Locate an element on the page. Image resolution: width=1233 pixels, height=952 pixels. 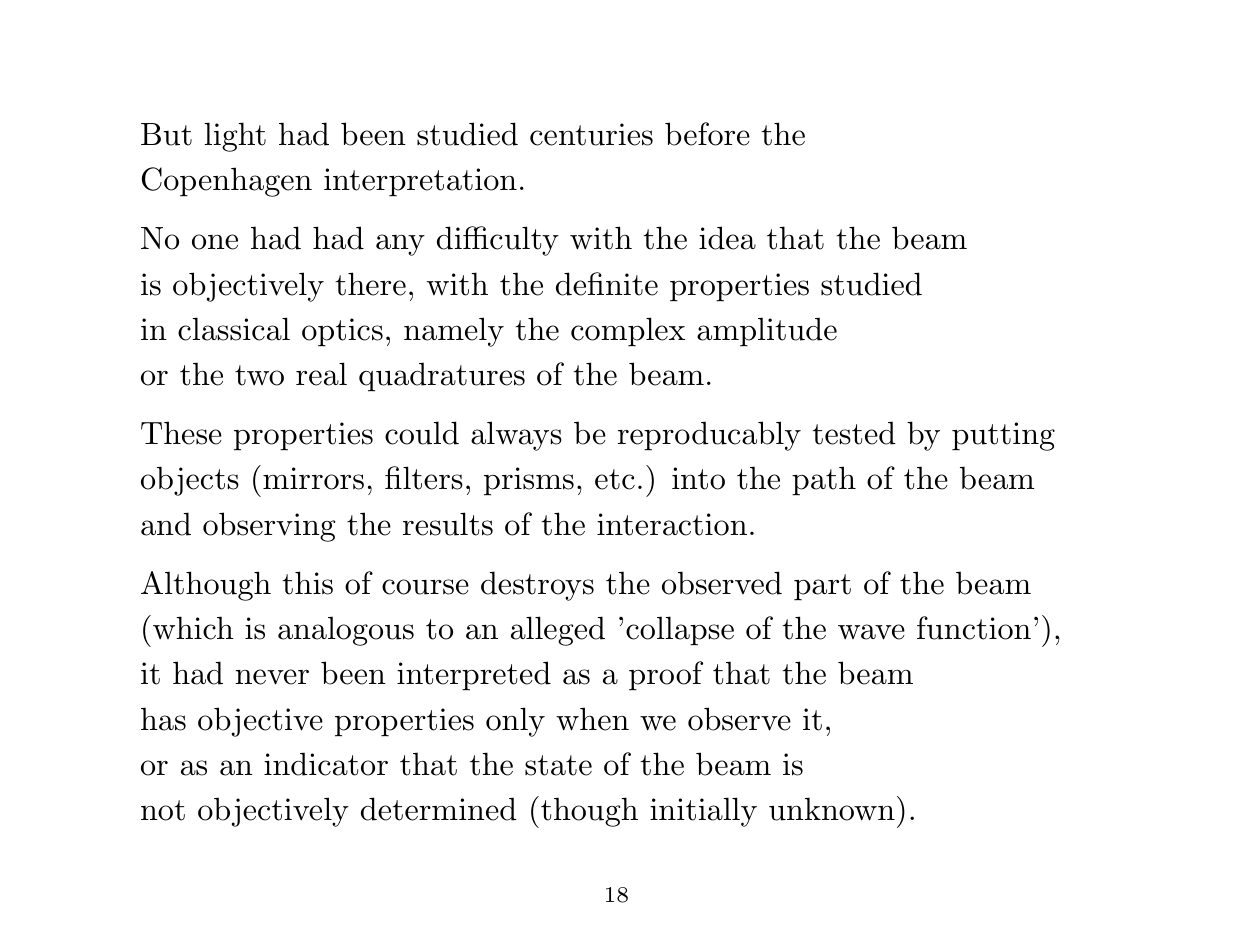
etc is located at coordinates (615, 479).
